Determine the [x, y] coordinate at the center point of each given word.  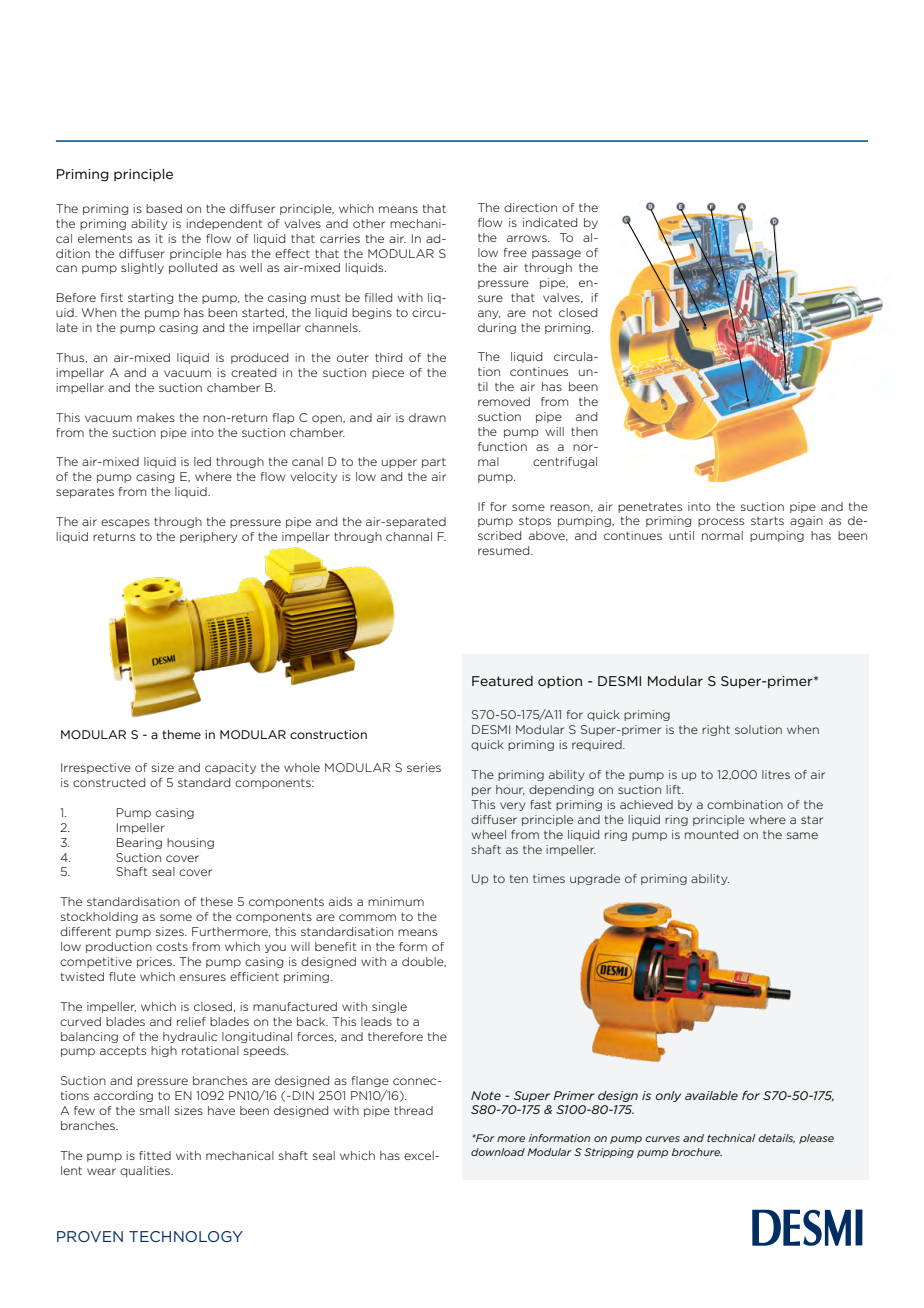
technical [731, 1138]
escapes [125, 523]
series [424, 767]
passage [556, 254]
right [716, 730]
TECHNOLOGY [186, 1236]
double [424, 962]
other [369, 223]
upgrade [595, 879]
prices [155, 962]
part [434, 463]
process [721, 522]
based [164, 208]
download [498, 1152]
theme [181, 734]
